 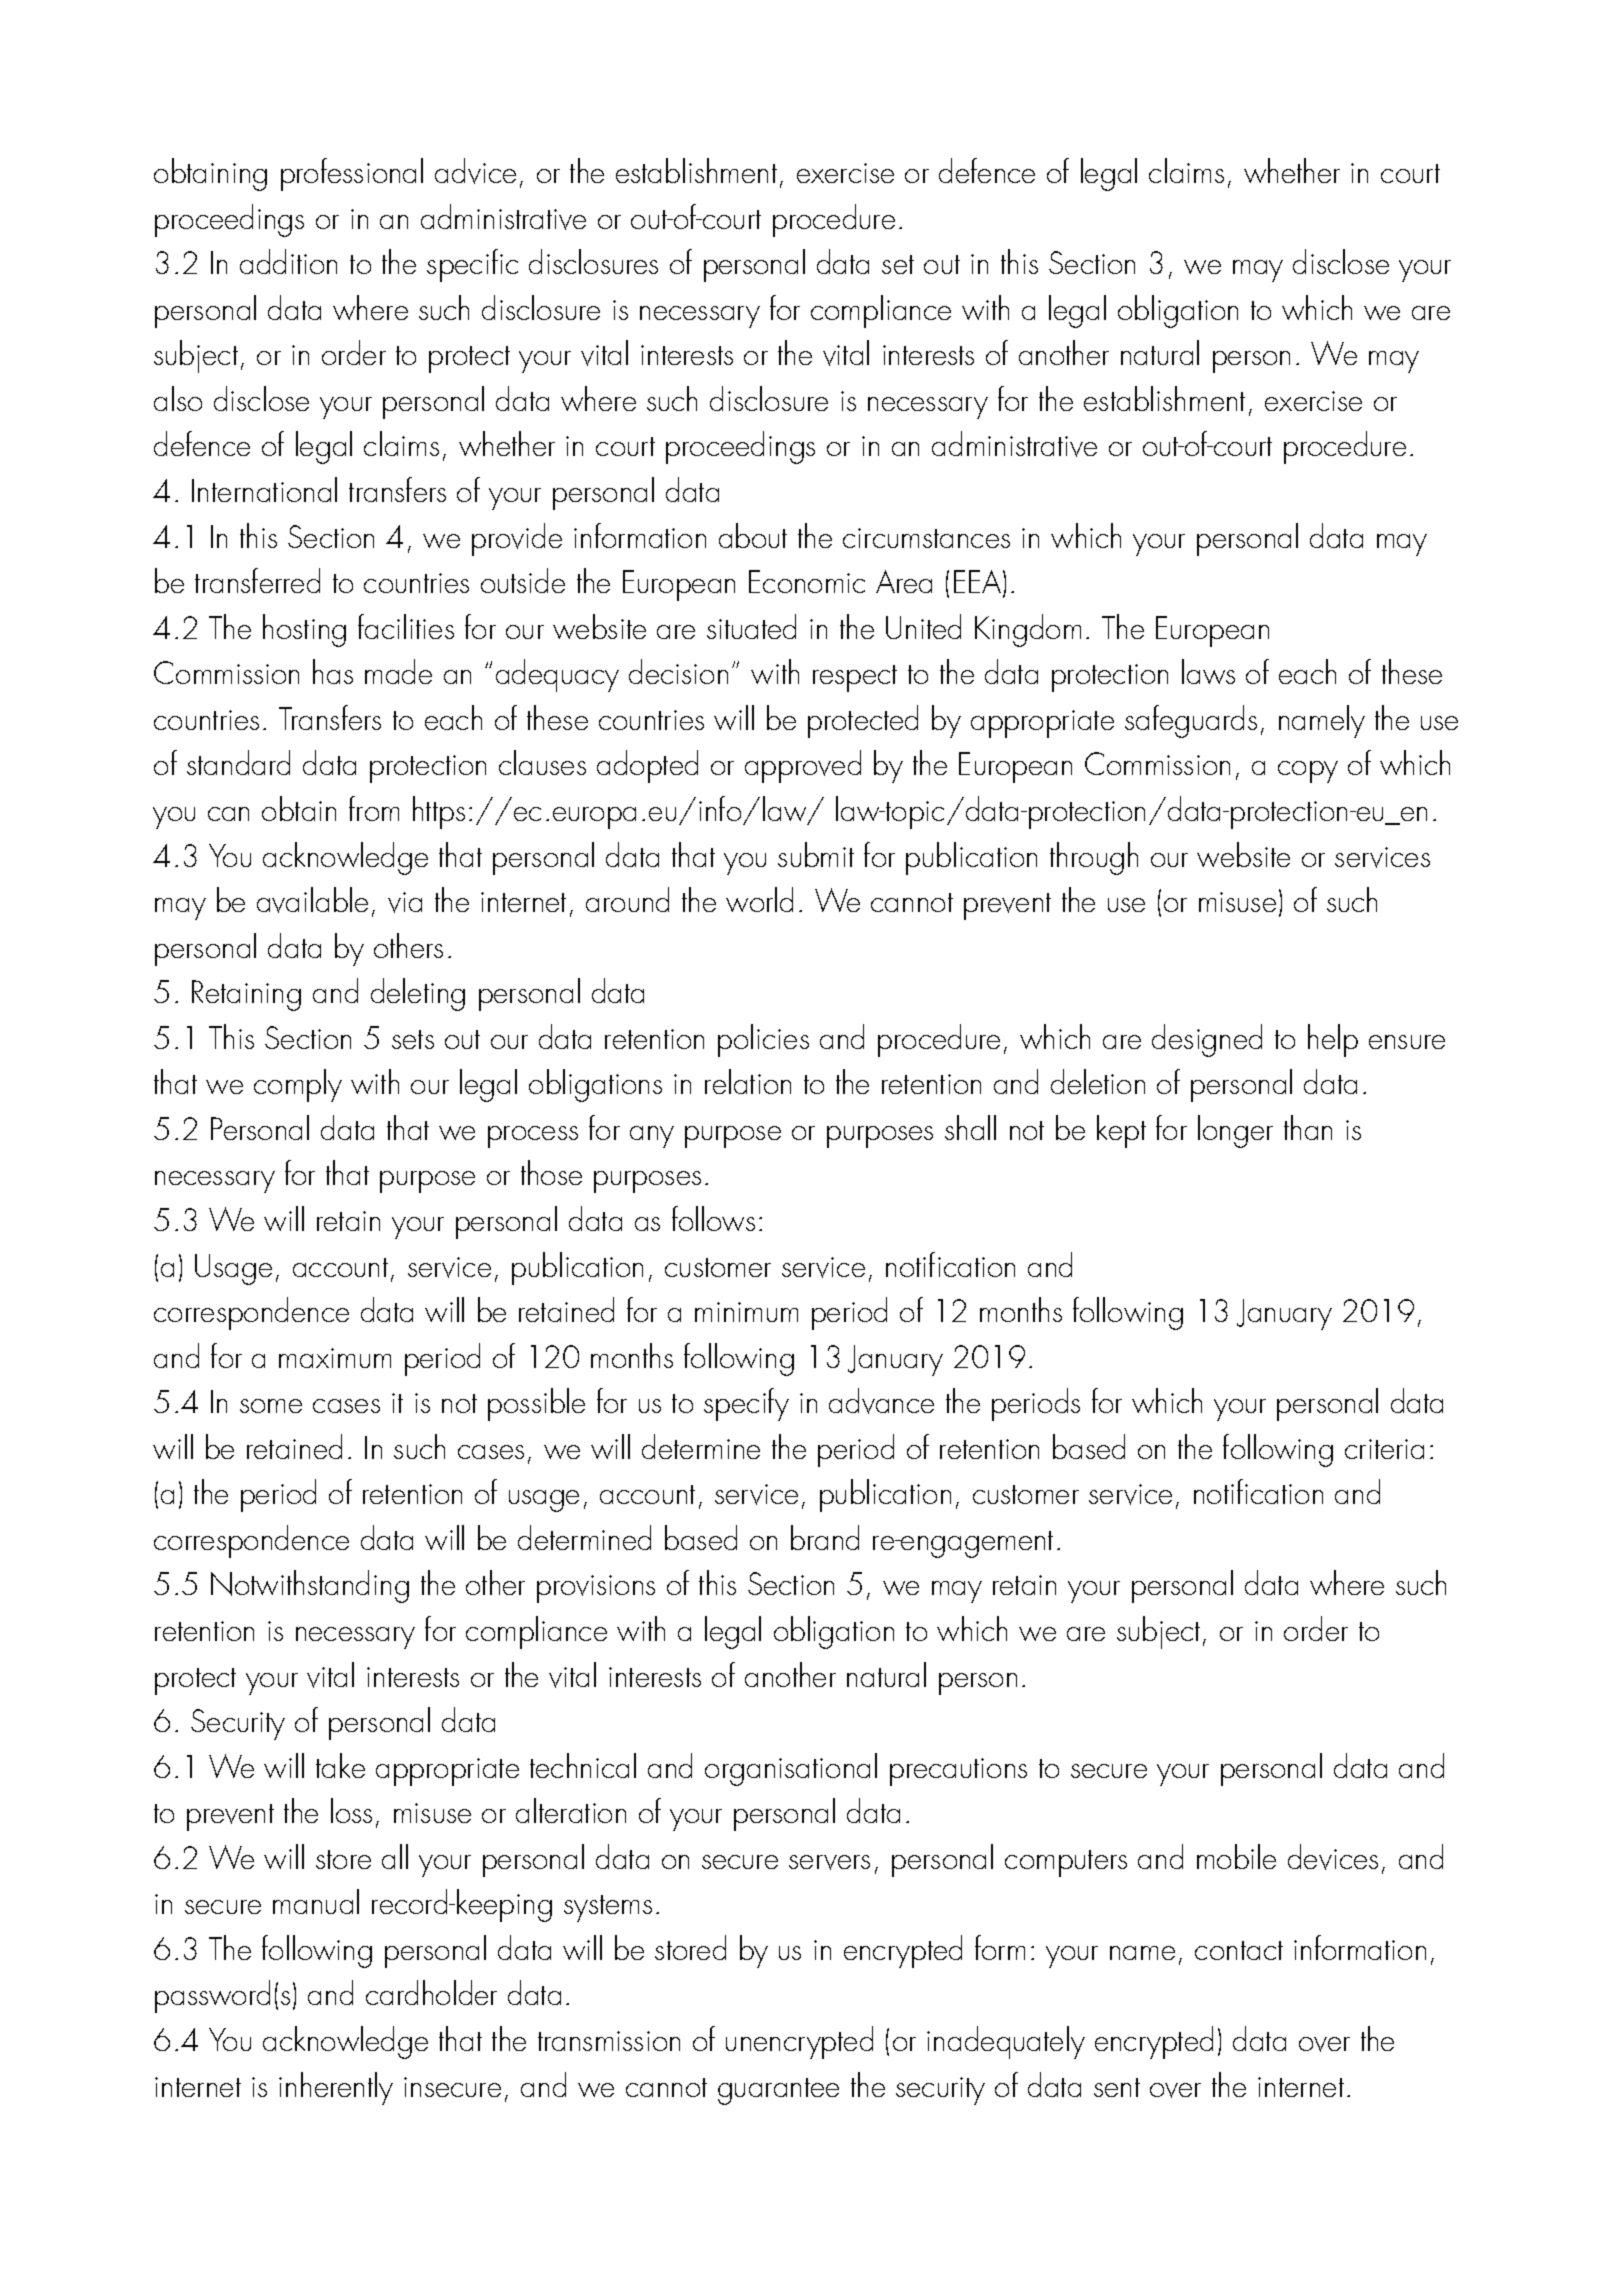 What do you see at coordinates (288, 261) in the screenshot?
I see `addition` at bounding box center [288, 261].
